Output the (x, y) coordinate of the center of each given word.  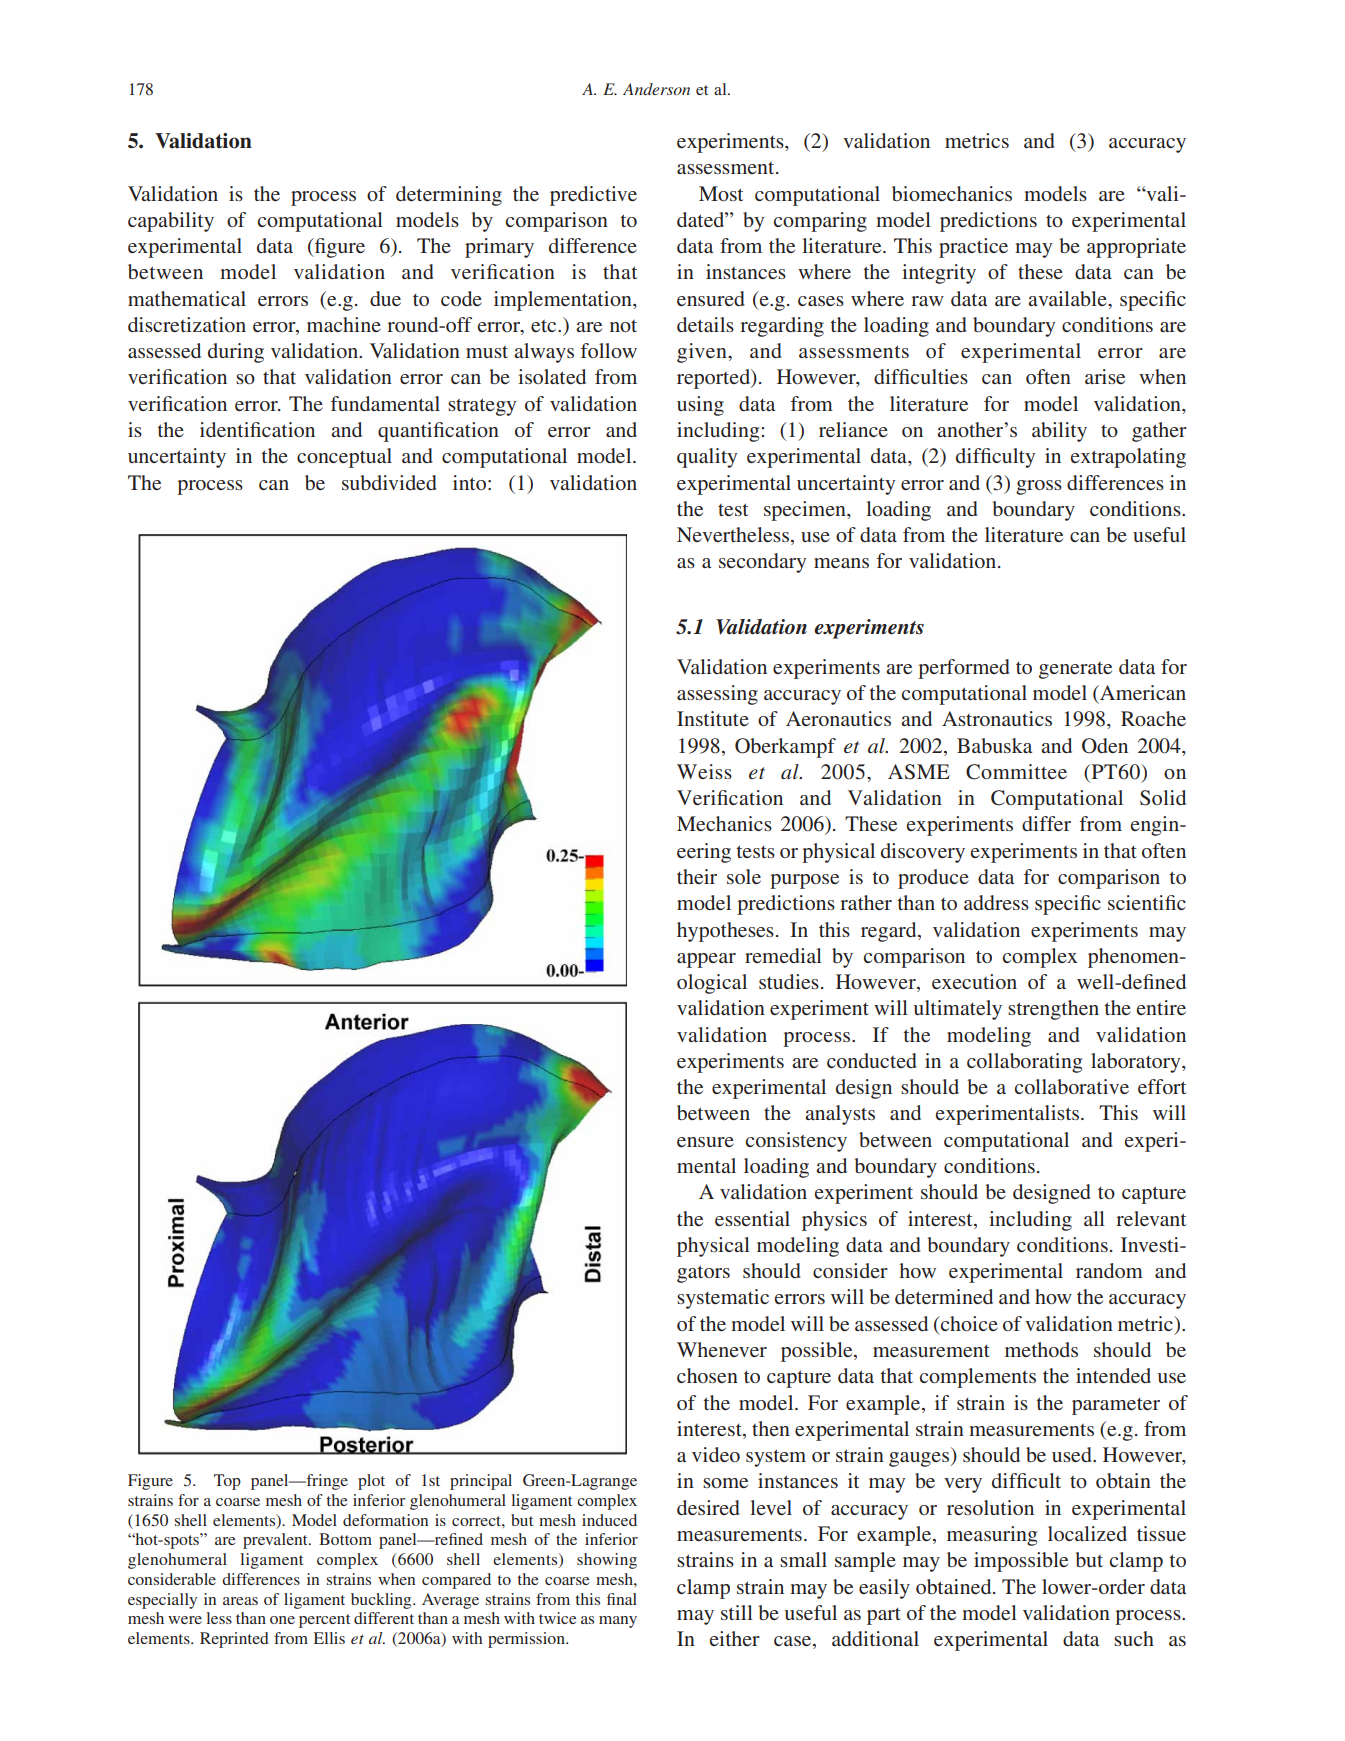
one (282, 1620)
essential (752, 1218)
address (996, 902)
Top (227, 1482)
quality (707, 458)
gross (1039, 487)
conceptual (344, 458)
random (1109, 1270)
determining (449, 196)
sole (744, 876)
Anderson (656, 89)
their (697, 876)
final (622, 1599)
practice (973, 248)
